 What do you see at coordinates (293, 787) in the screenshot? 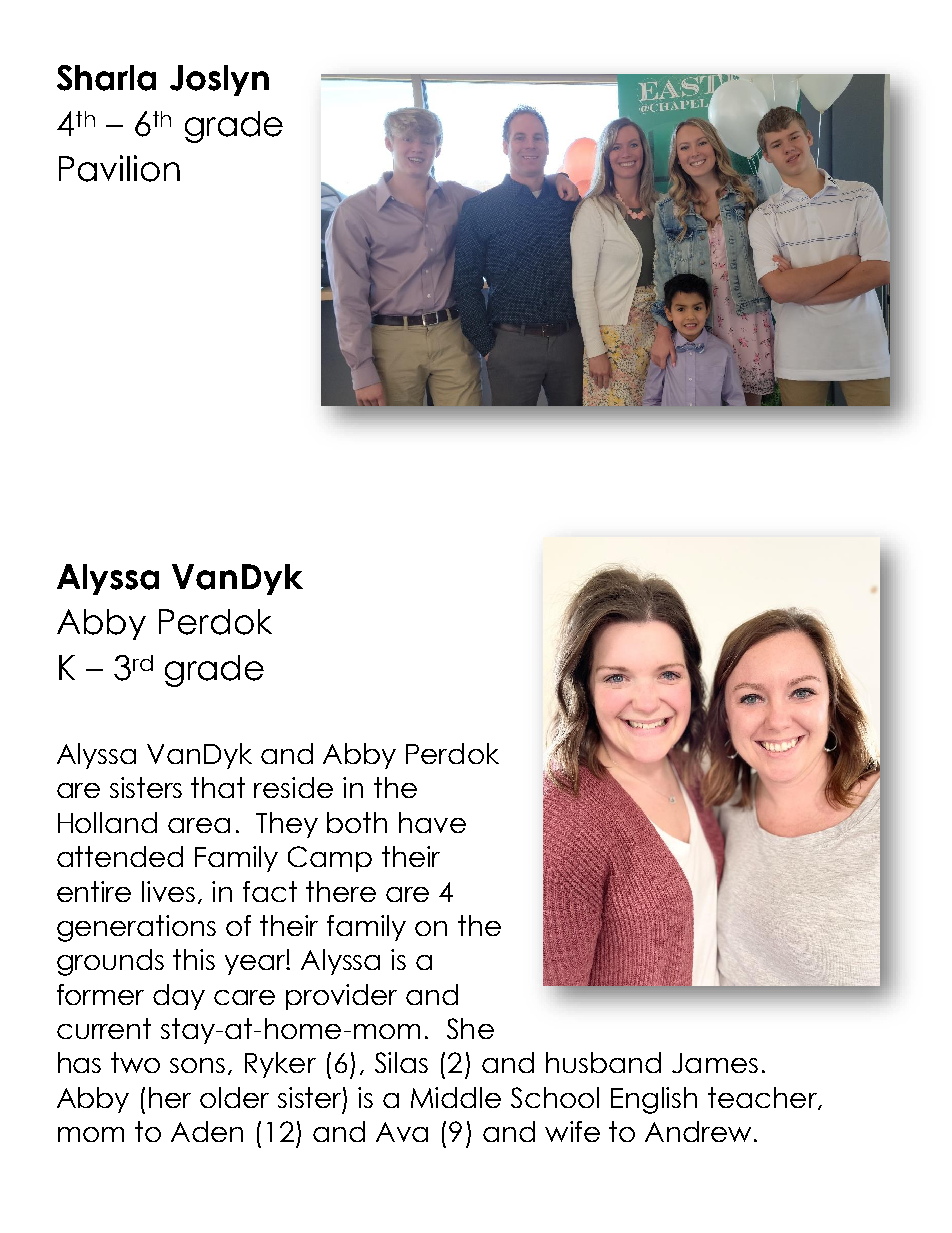
I see `reside` at bounding box center [293, 787].
